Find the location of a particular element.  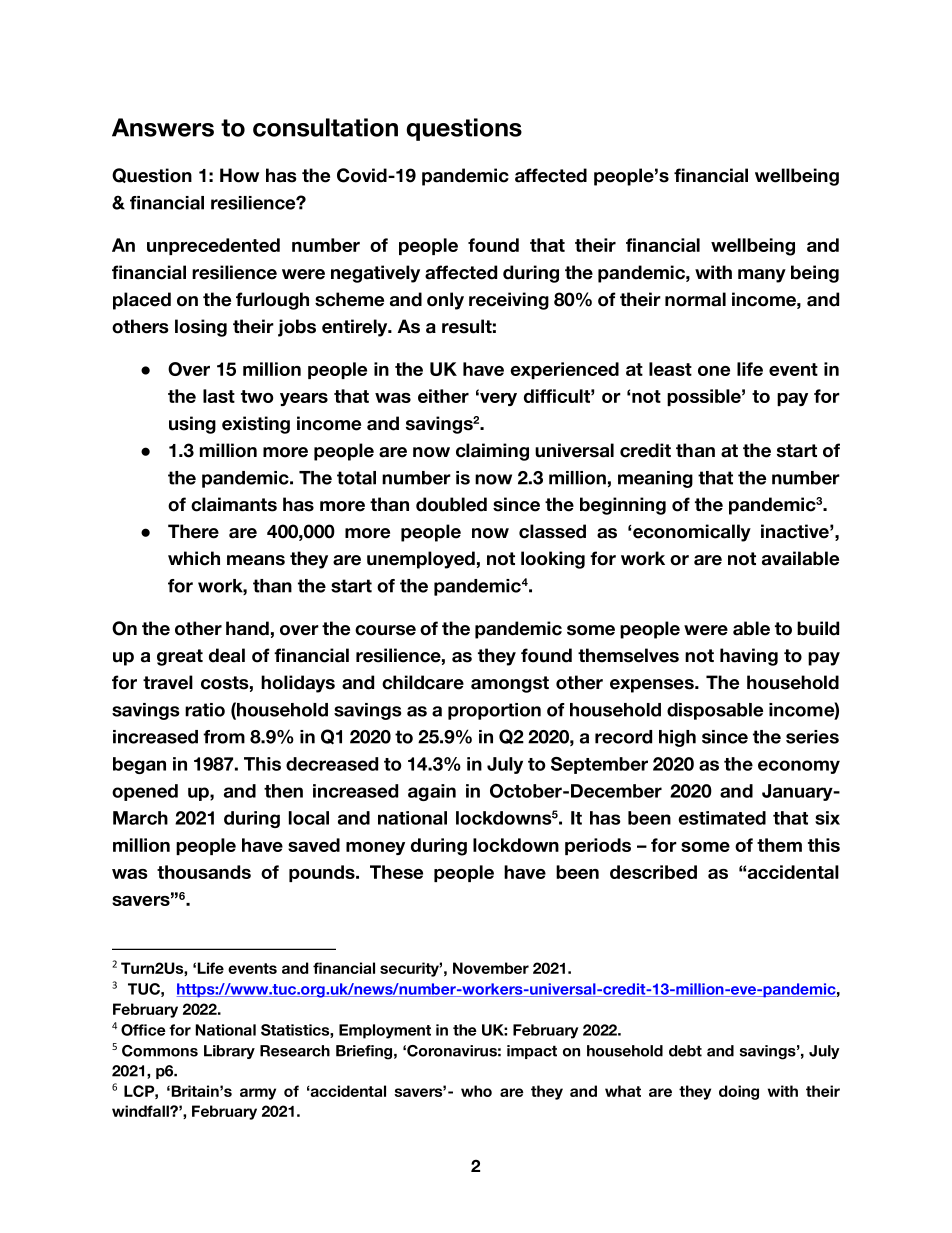

How is located at coordinates (239, 175).
